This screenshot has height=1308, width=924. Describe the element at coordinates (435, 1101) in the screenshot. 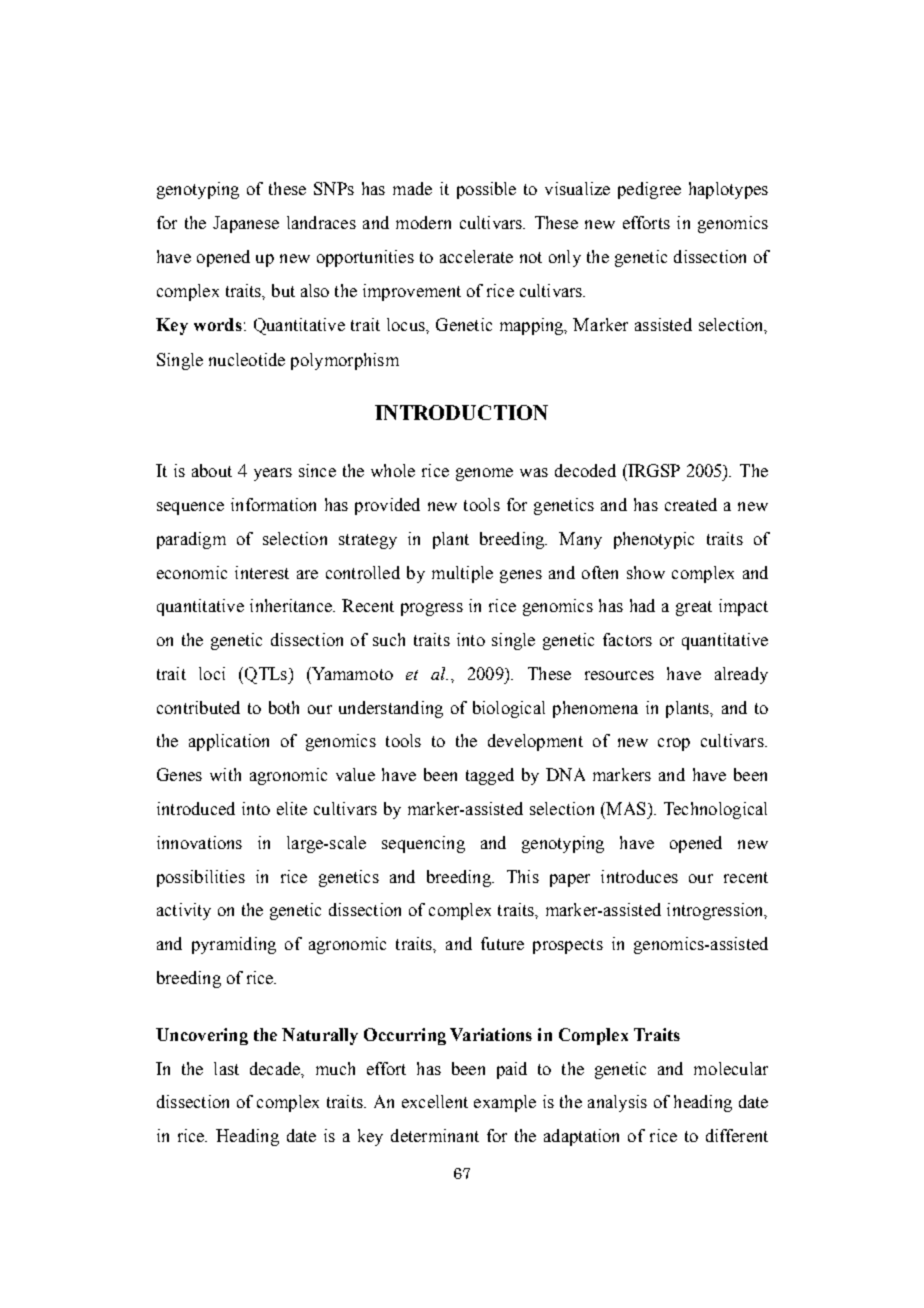

I see `excellent` at that location.
